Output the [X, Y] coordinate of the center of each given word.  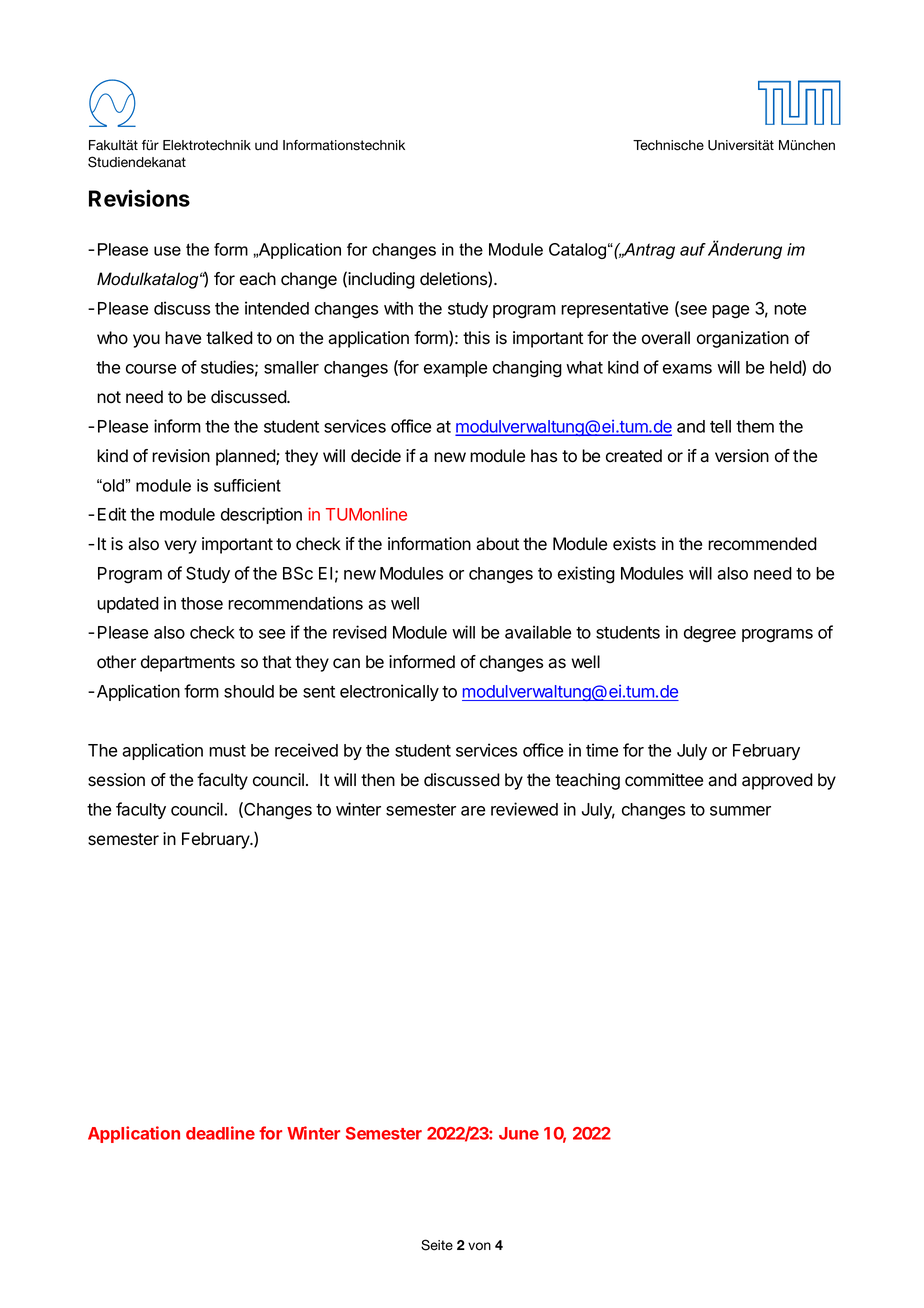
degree [710, 634]
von [479, 1246]
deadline [220, 1133]
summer [740, 811]
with [398, 308]
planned [246, 457]
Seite [437, 1245]
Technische [668, 145]
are [473, 811]
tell [720, 426]
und [266, 145]
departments [188, 663]
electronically [389, 692]
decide [376, 456]
